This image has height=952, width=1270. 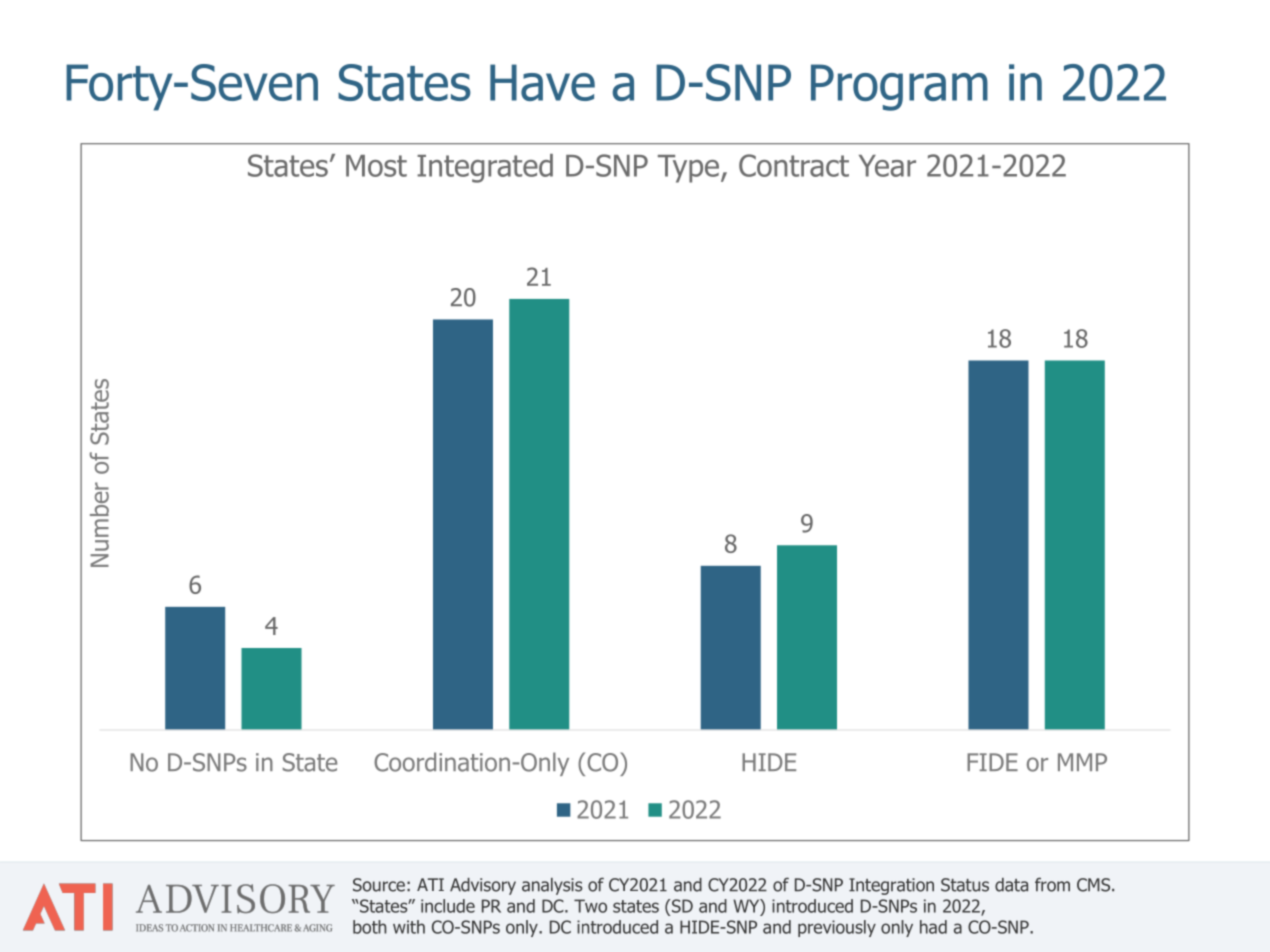 What do you see at coordinates (992, 762) in the image?
I see `FIDE` at bounding box center [992, 762].
